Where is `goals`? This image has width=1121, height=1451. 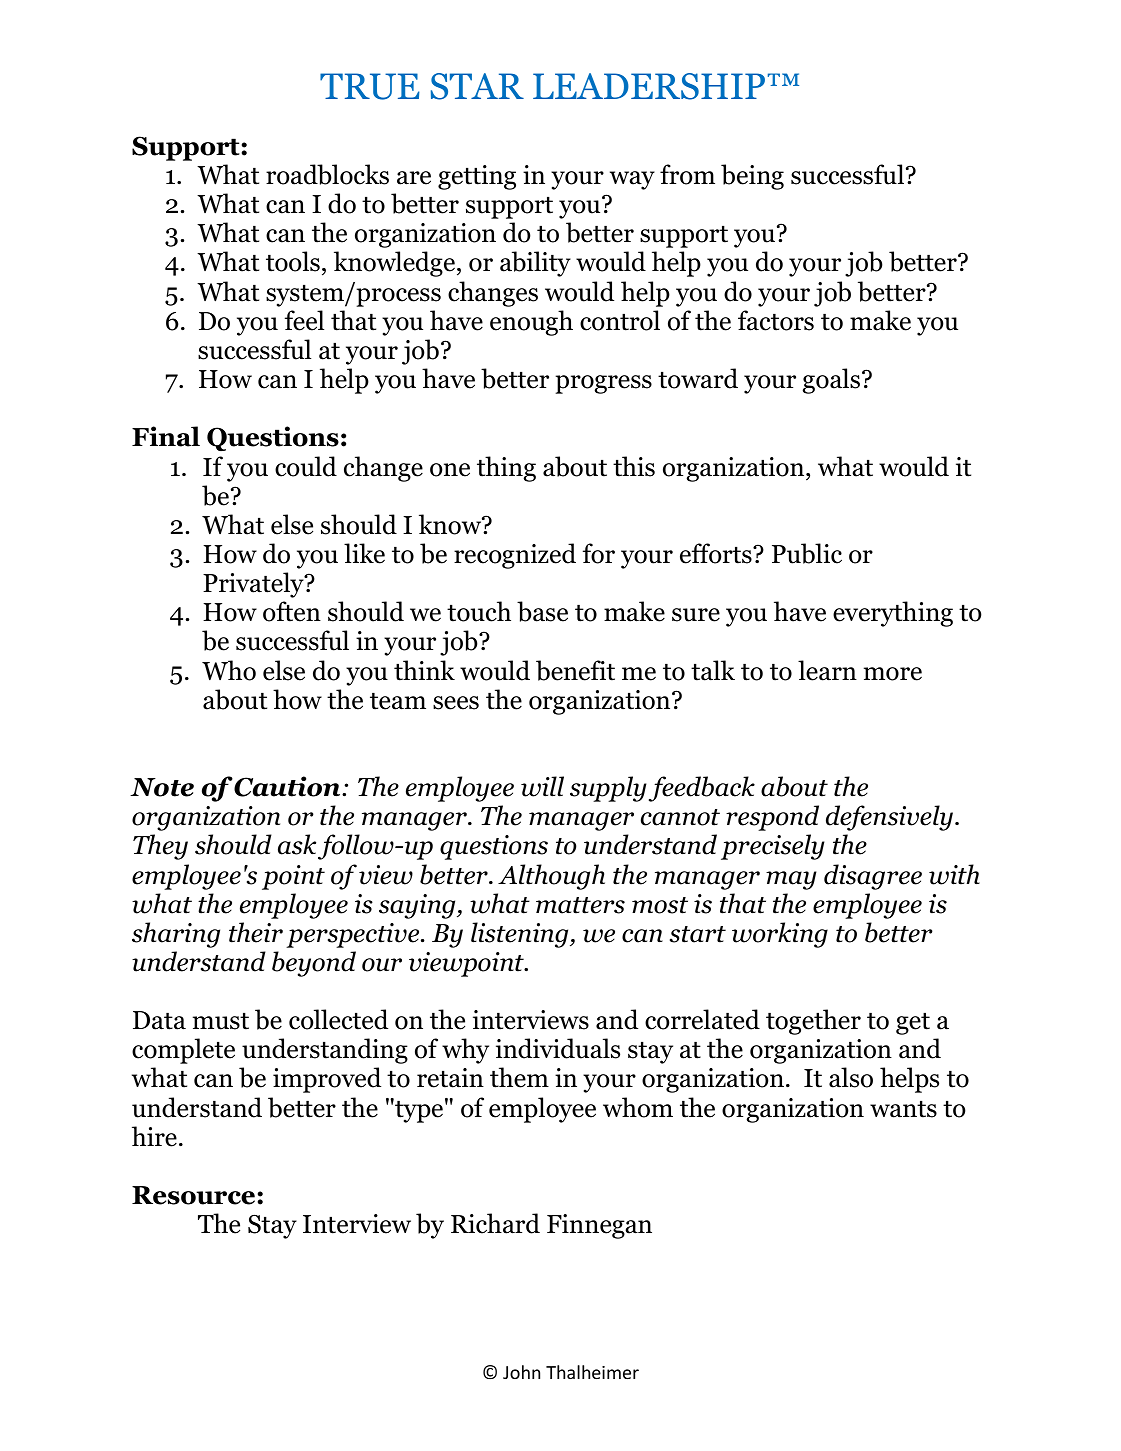
goals is located at coordinates (833, 381).
